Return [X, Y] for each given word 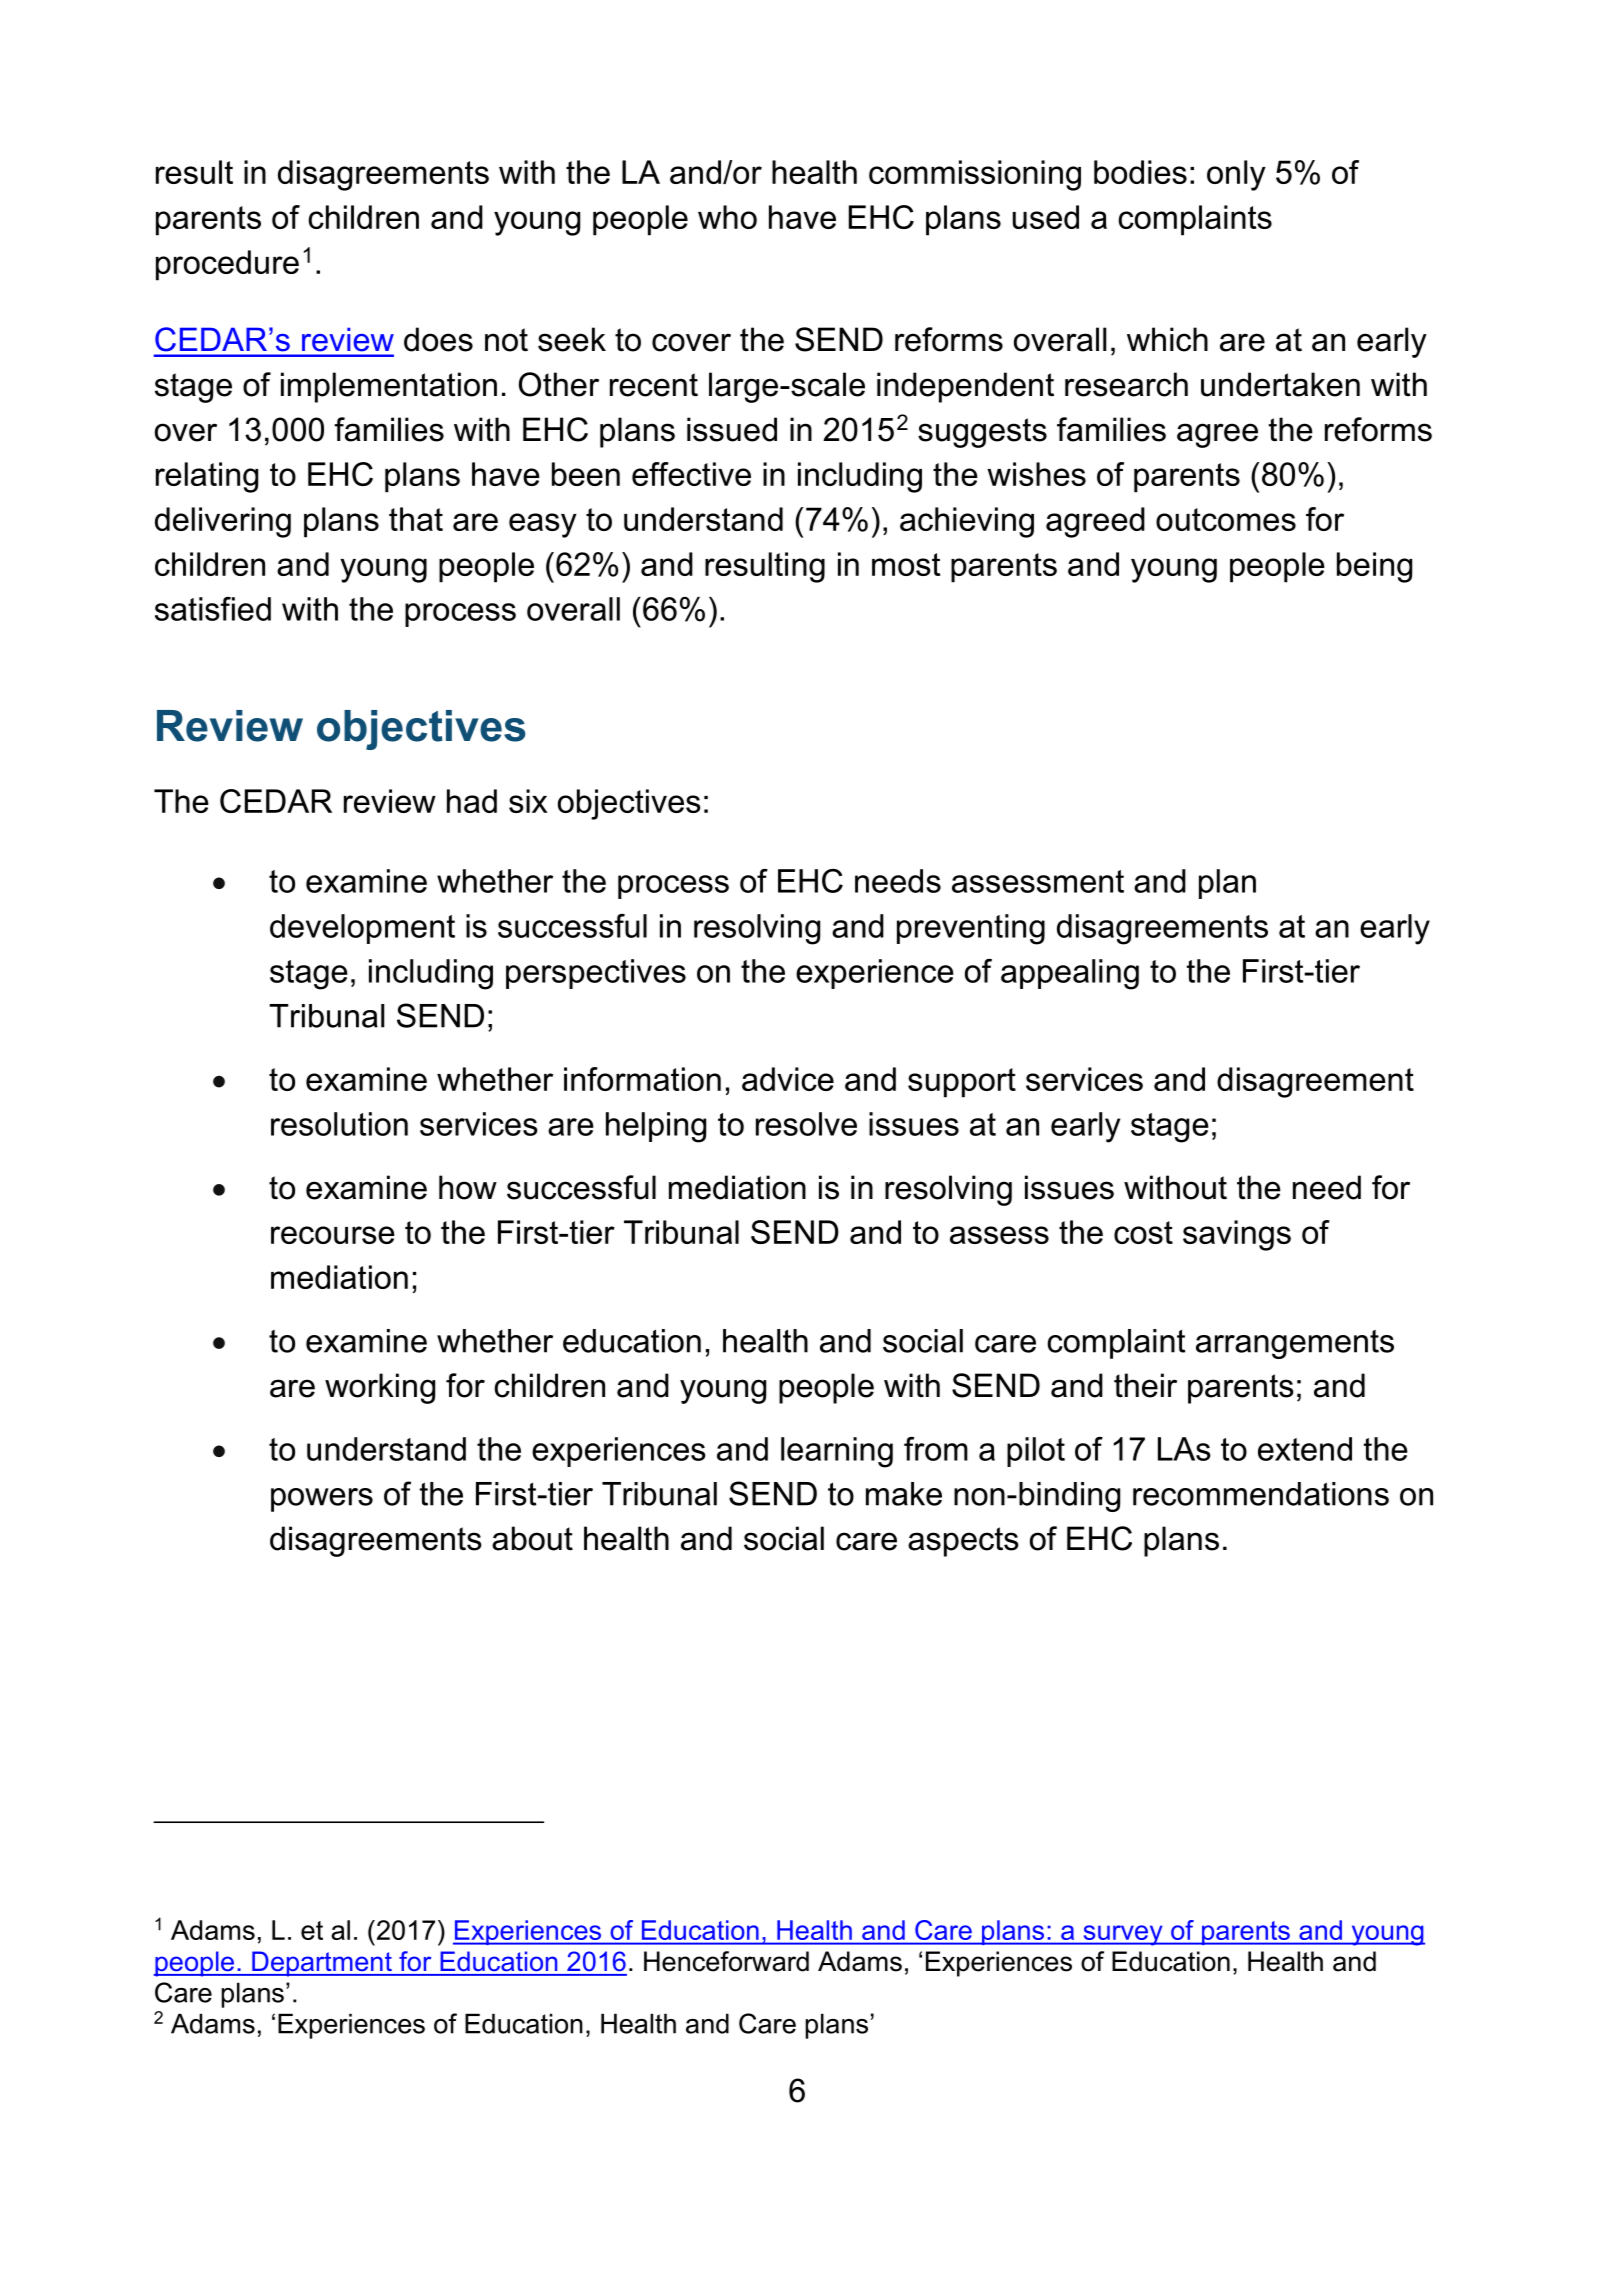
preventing [971, 929]
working [380, 1388]
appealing [1070, 974]
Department [322, 1964]
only [1236, 175]
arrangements [1295, 1344]
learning [837, 1452]
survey [1123, 1935]
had [472, 801]
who [727, 217]
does [438, 339]
